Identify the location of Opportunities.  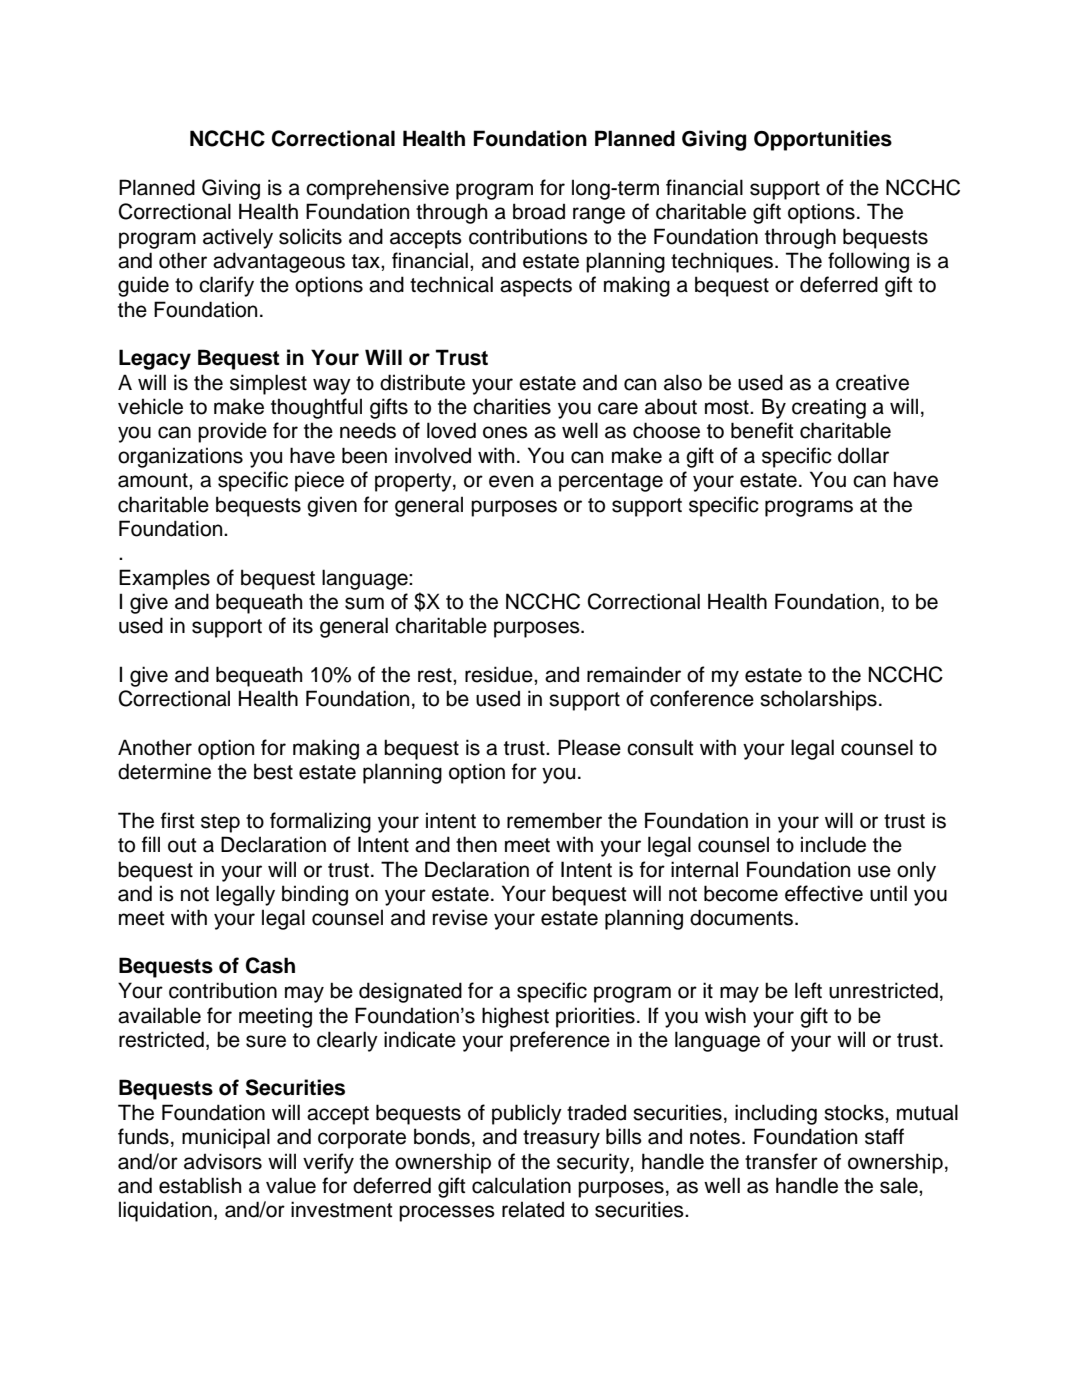
(823, 140).
